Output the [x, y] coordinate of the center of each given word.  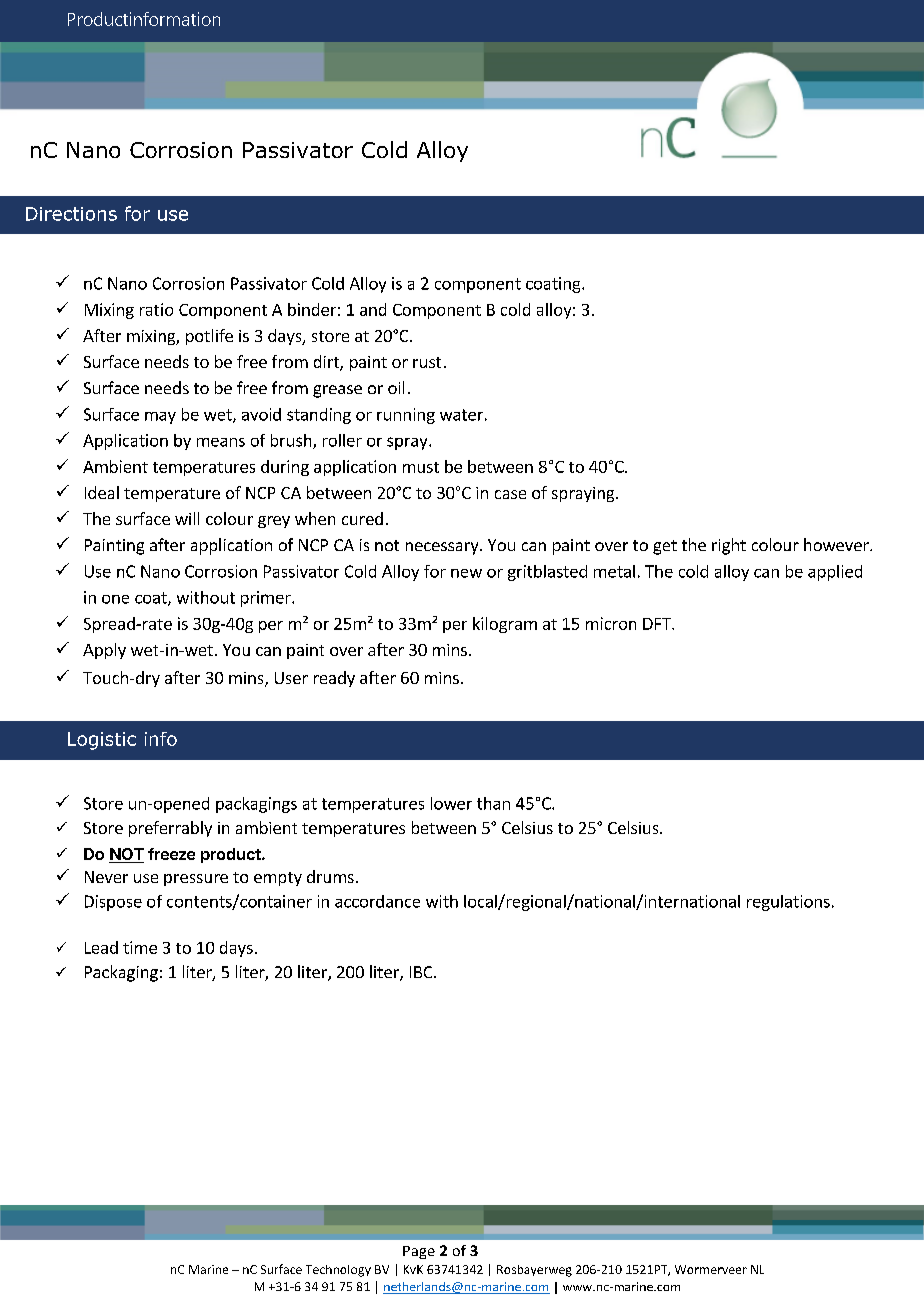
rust [427, 362]
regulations [788, 903]
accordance [377, 901]
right [729, 546]
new [466, 573]
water [461, 415]
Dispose [113, 903]
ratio [156, 309]
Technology [338, 1271]
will [187, 518]
